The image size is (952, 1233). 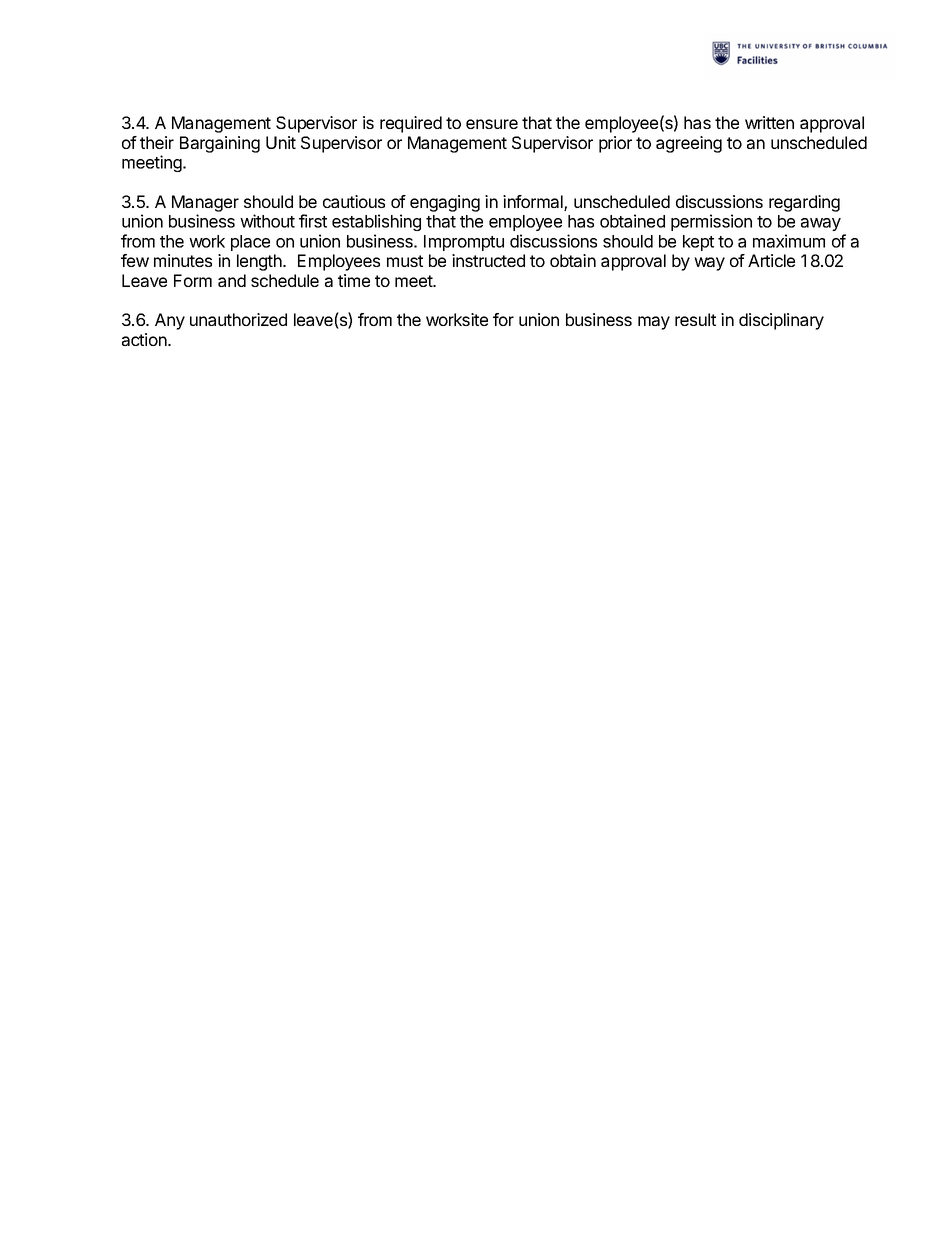 I want to click on engaging, so click(x=445, y=203).
